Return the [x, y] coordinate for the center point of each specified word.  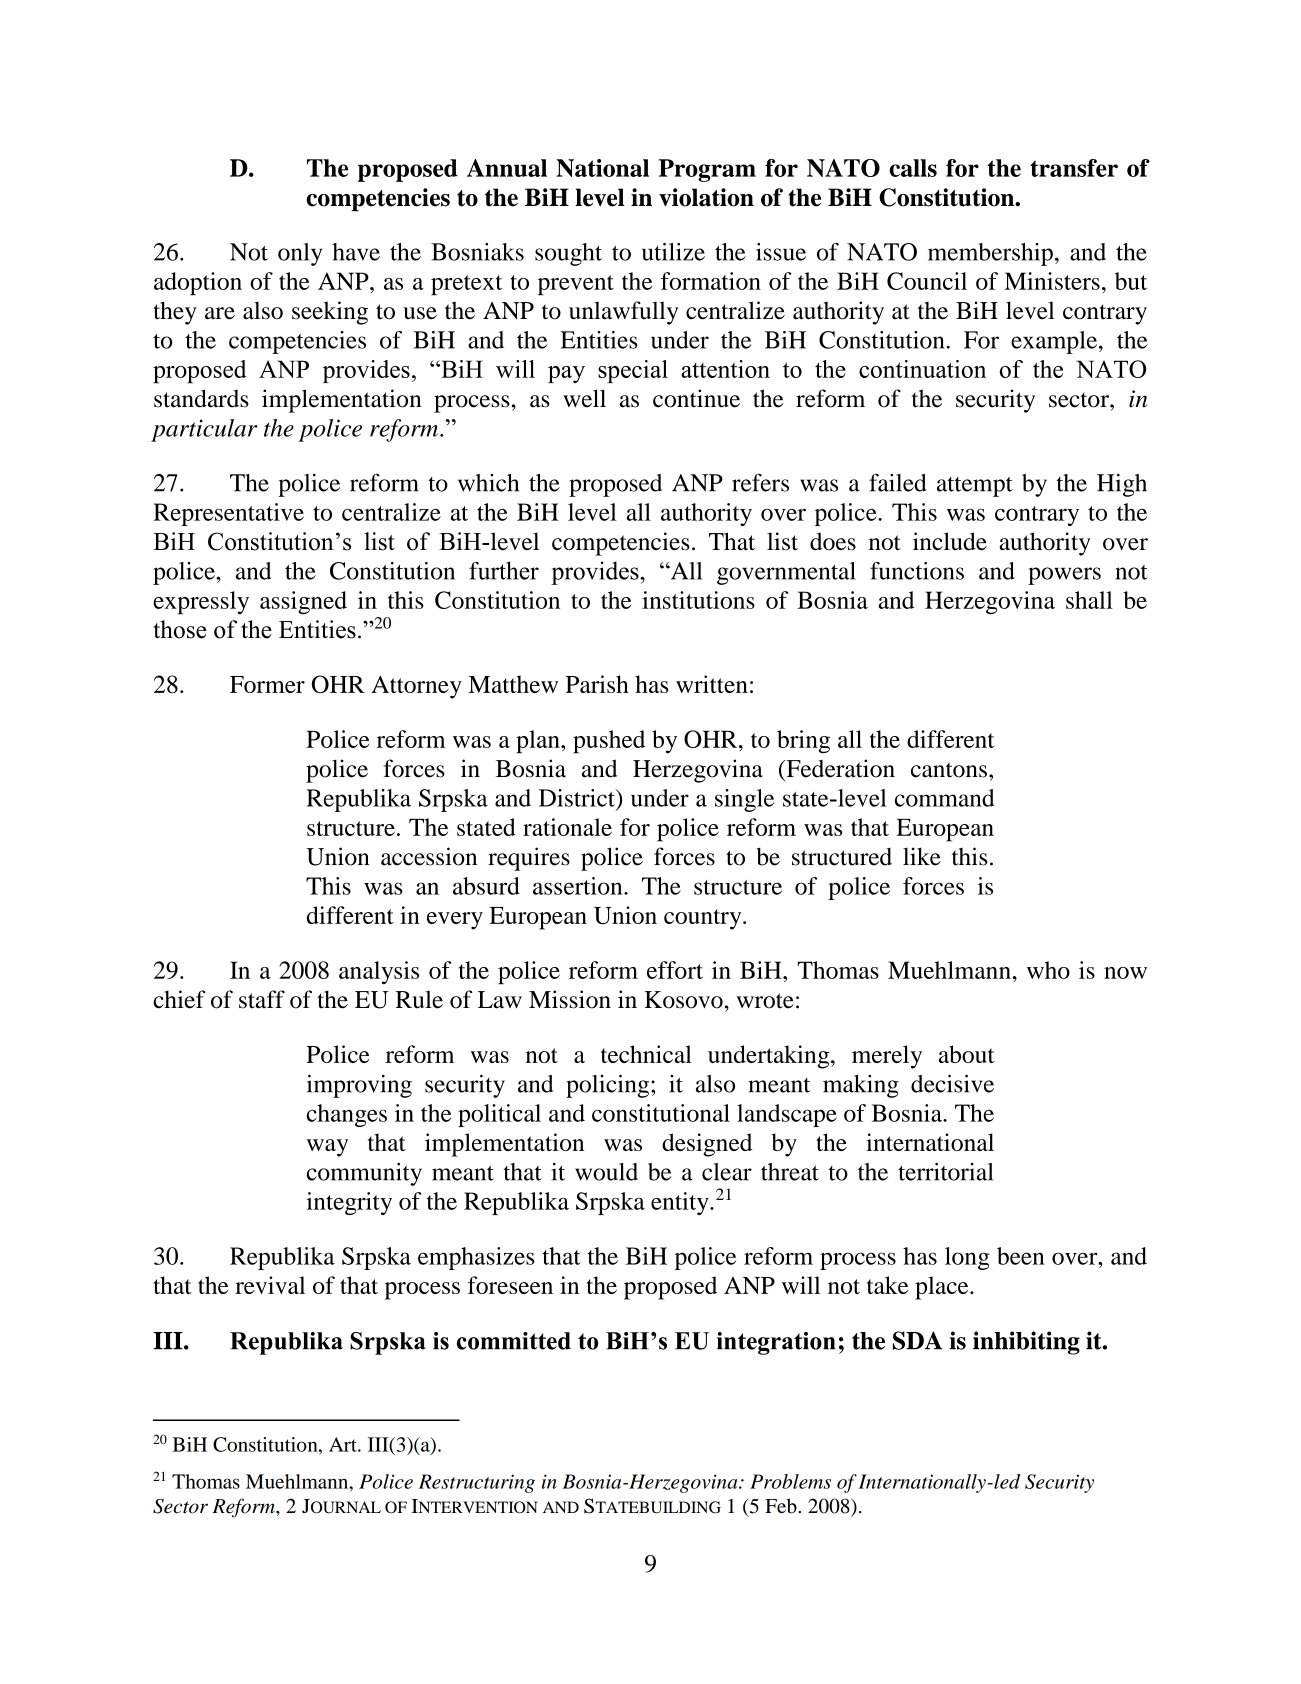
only [300, 254]
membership [990, 254]
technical [646, 1054]
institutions [698, 600]
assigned [303, 602]
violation [706, 197]
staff [262, 999]
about [967, 1054]
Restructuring [477, 1483]
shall [1089, 600]
